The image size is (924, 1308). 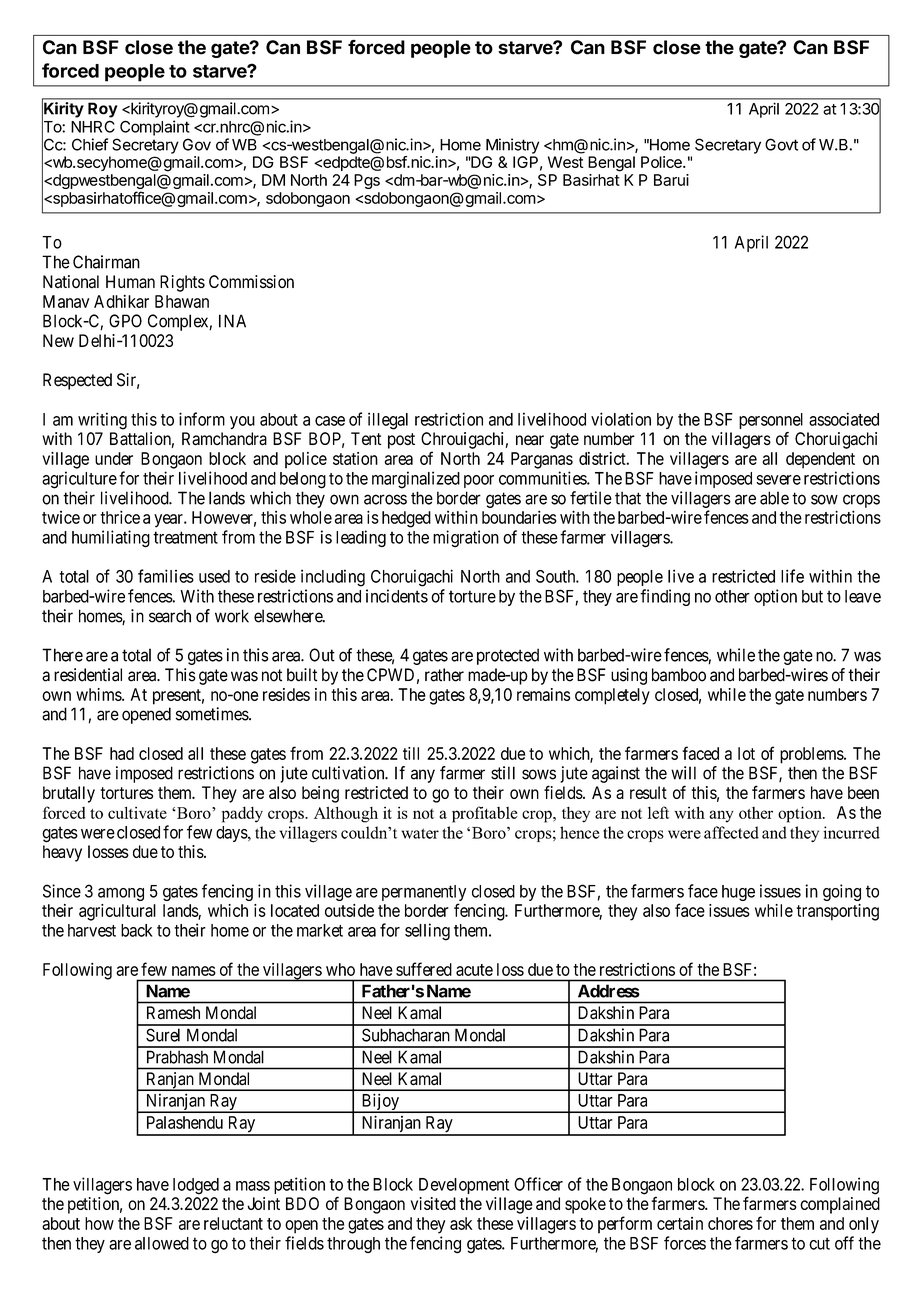 I want to click on huge, so click(x=738, y=893).
